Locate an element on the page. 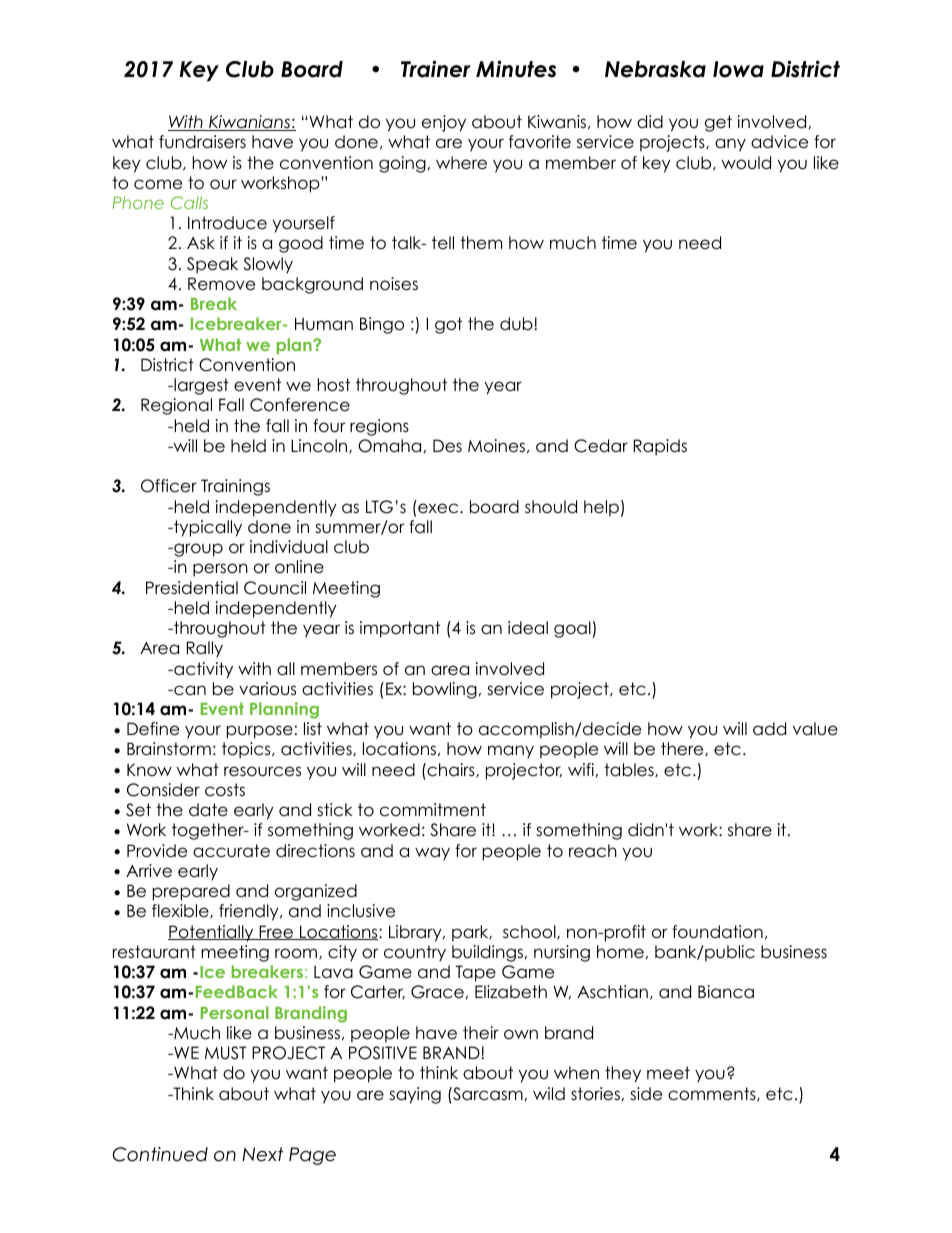 The height and width of the image is (1233, 952). Trainings is located at coordinates (235, 487).
